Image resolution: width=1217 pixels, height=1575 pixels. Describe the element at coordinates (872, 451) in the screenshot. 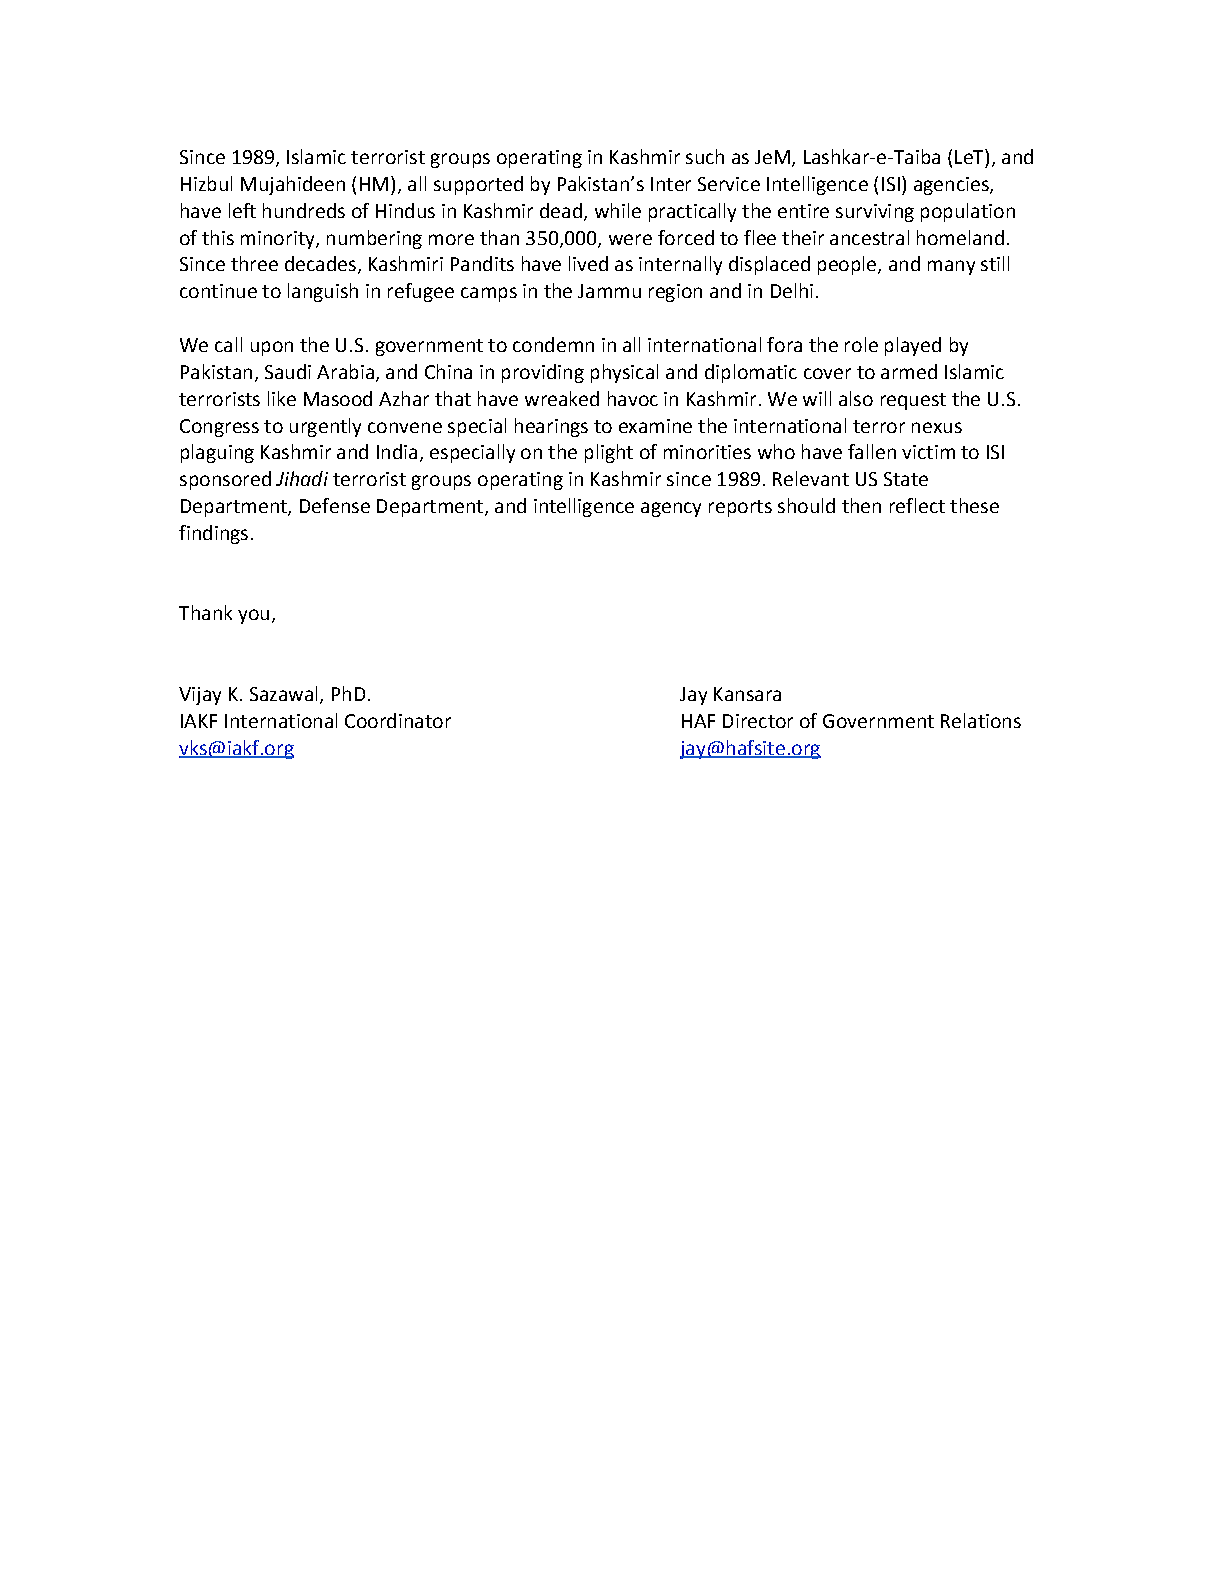

I see `fallen` at that location.
